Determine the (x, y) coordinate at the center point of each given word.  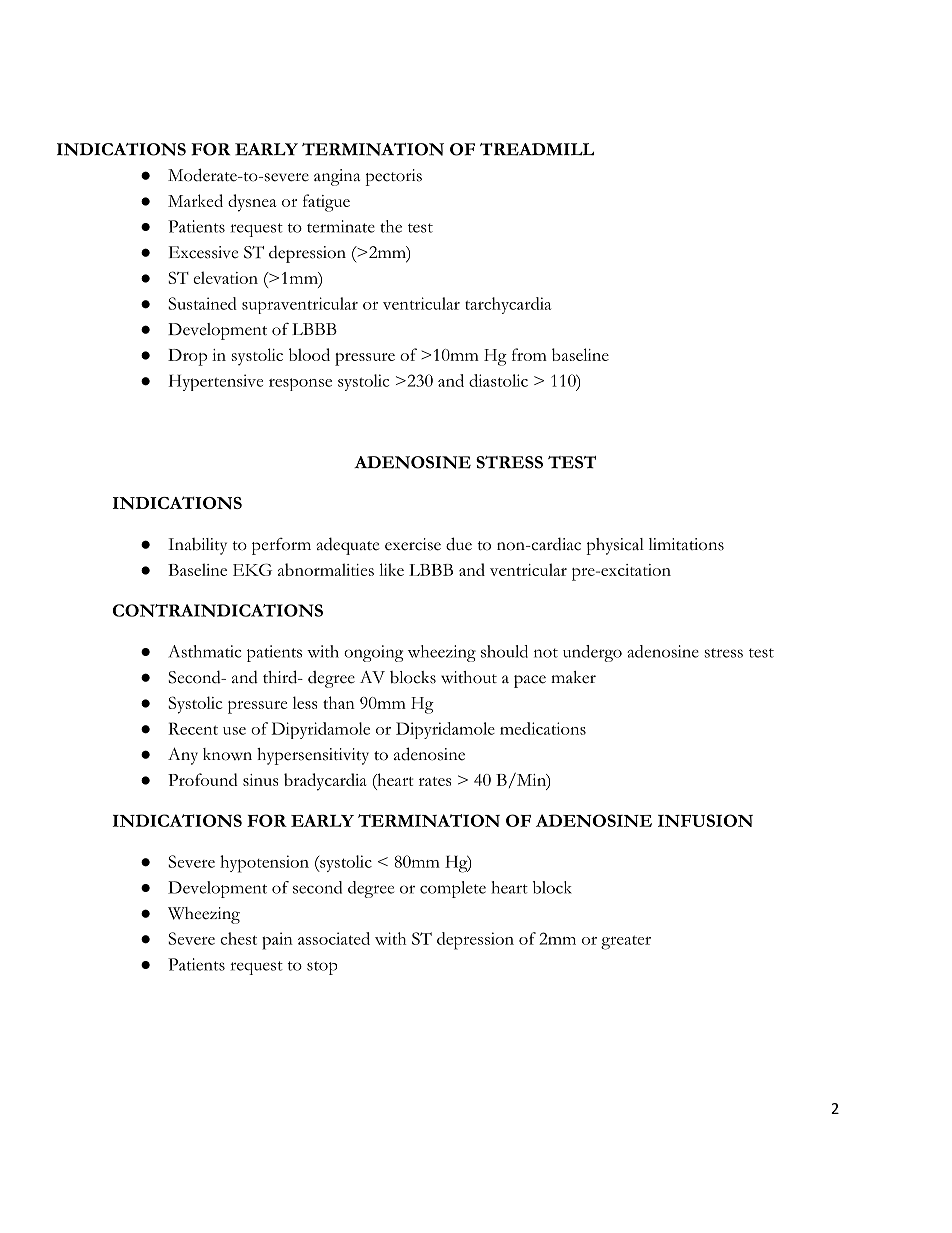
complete (453, 889)
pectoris (393, 177)
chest (238, 938)
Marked (195, 200)
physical (615, 546)
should (504, 651)
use (234, 731)
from (529, 354)
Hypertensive (216, 382)
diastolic (498, 380)
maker (573, 677)
